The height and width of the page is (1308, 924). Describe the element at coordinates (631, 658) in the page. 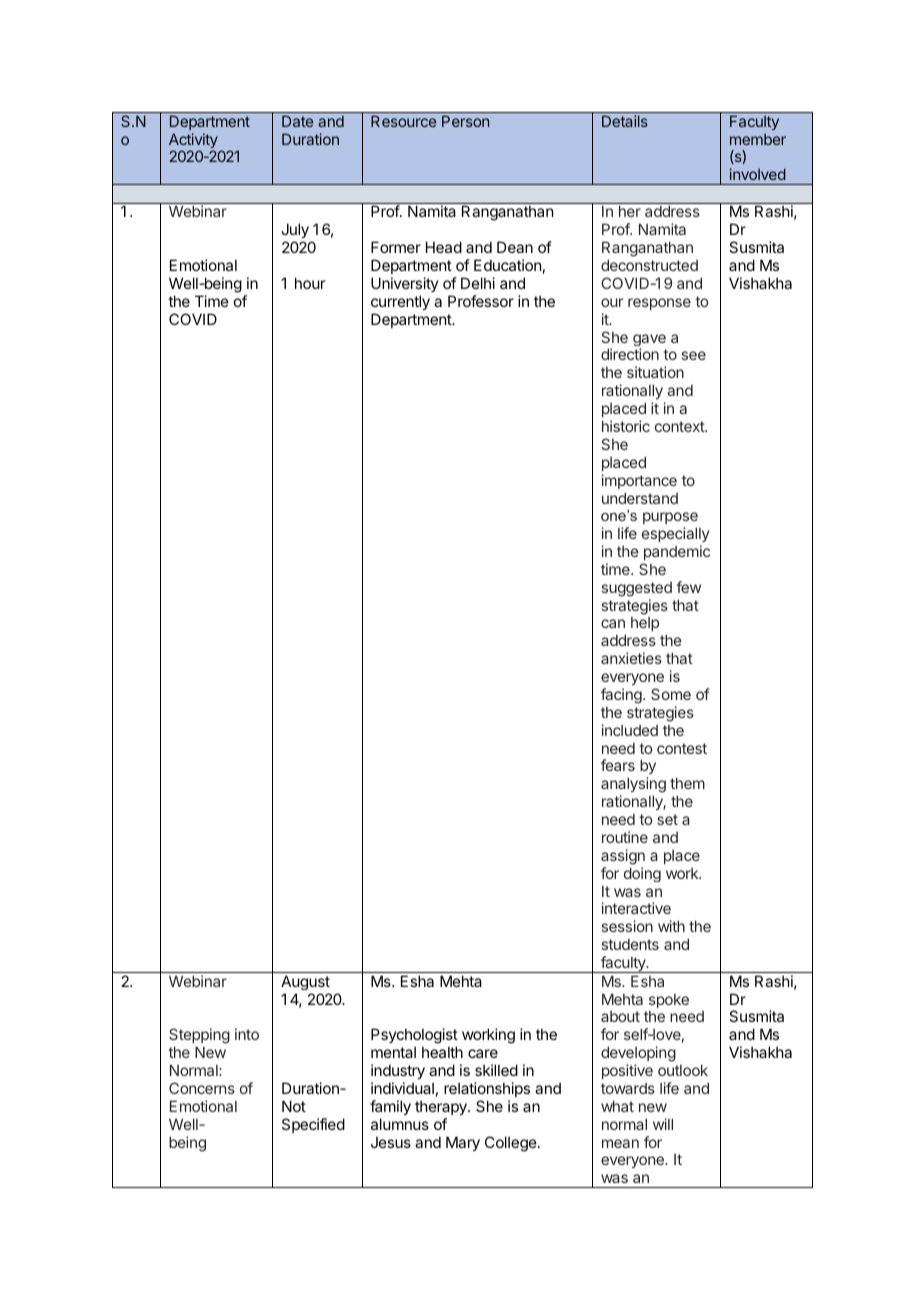

I see `anxieties` at that location.
